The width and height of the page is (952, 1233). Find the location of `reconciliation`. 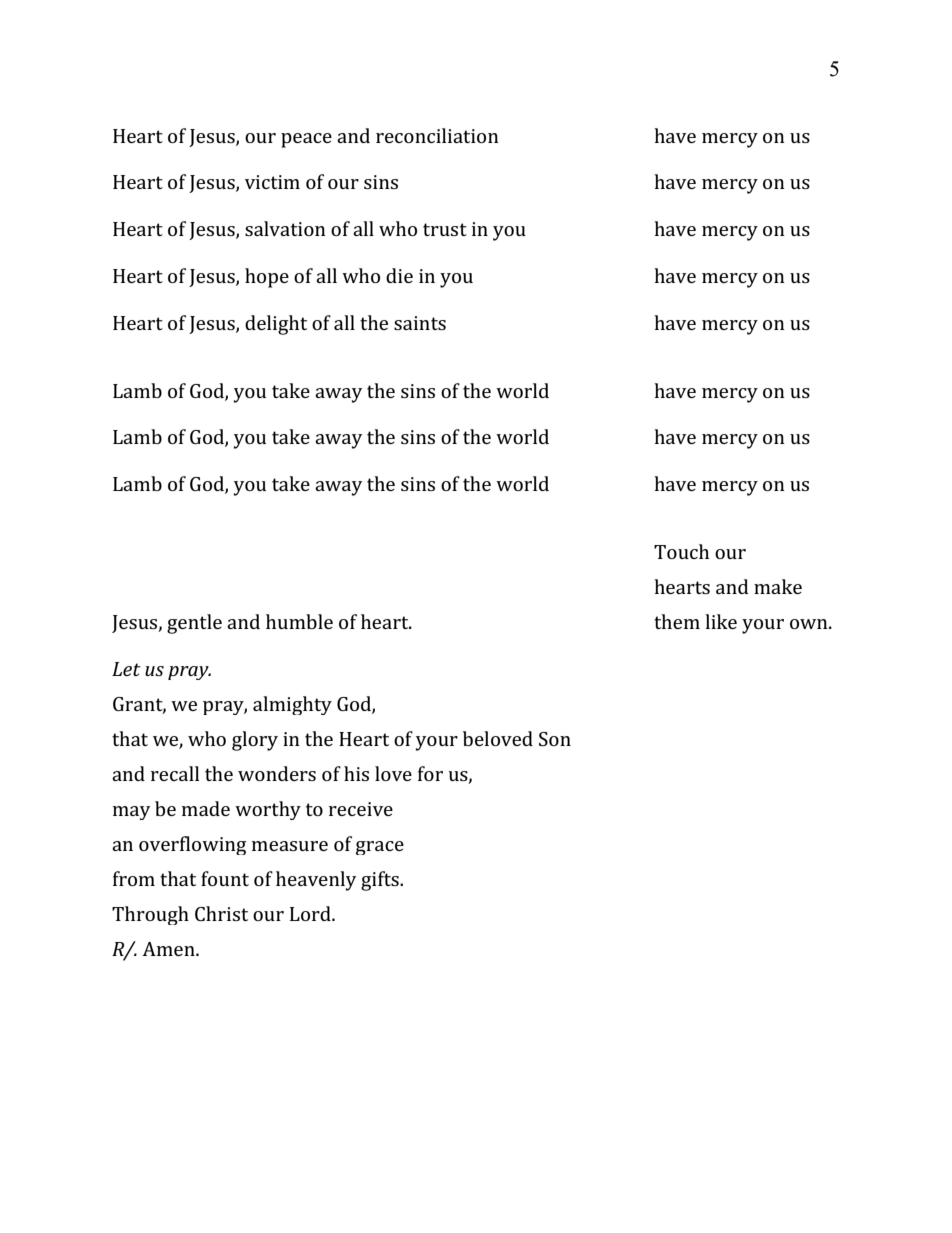

reconciliation is located at coordinates (437, 135).
